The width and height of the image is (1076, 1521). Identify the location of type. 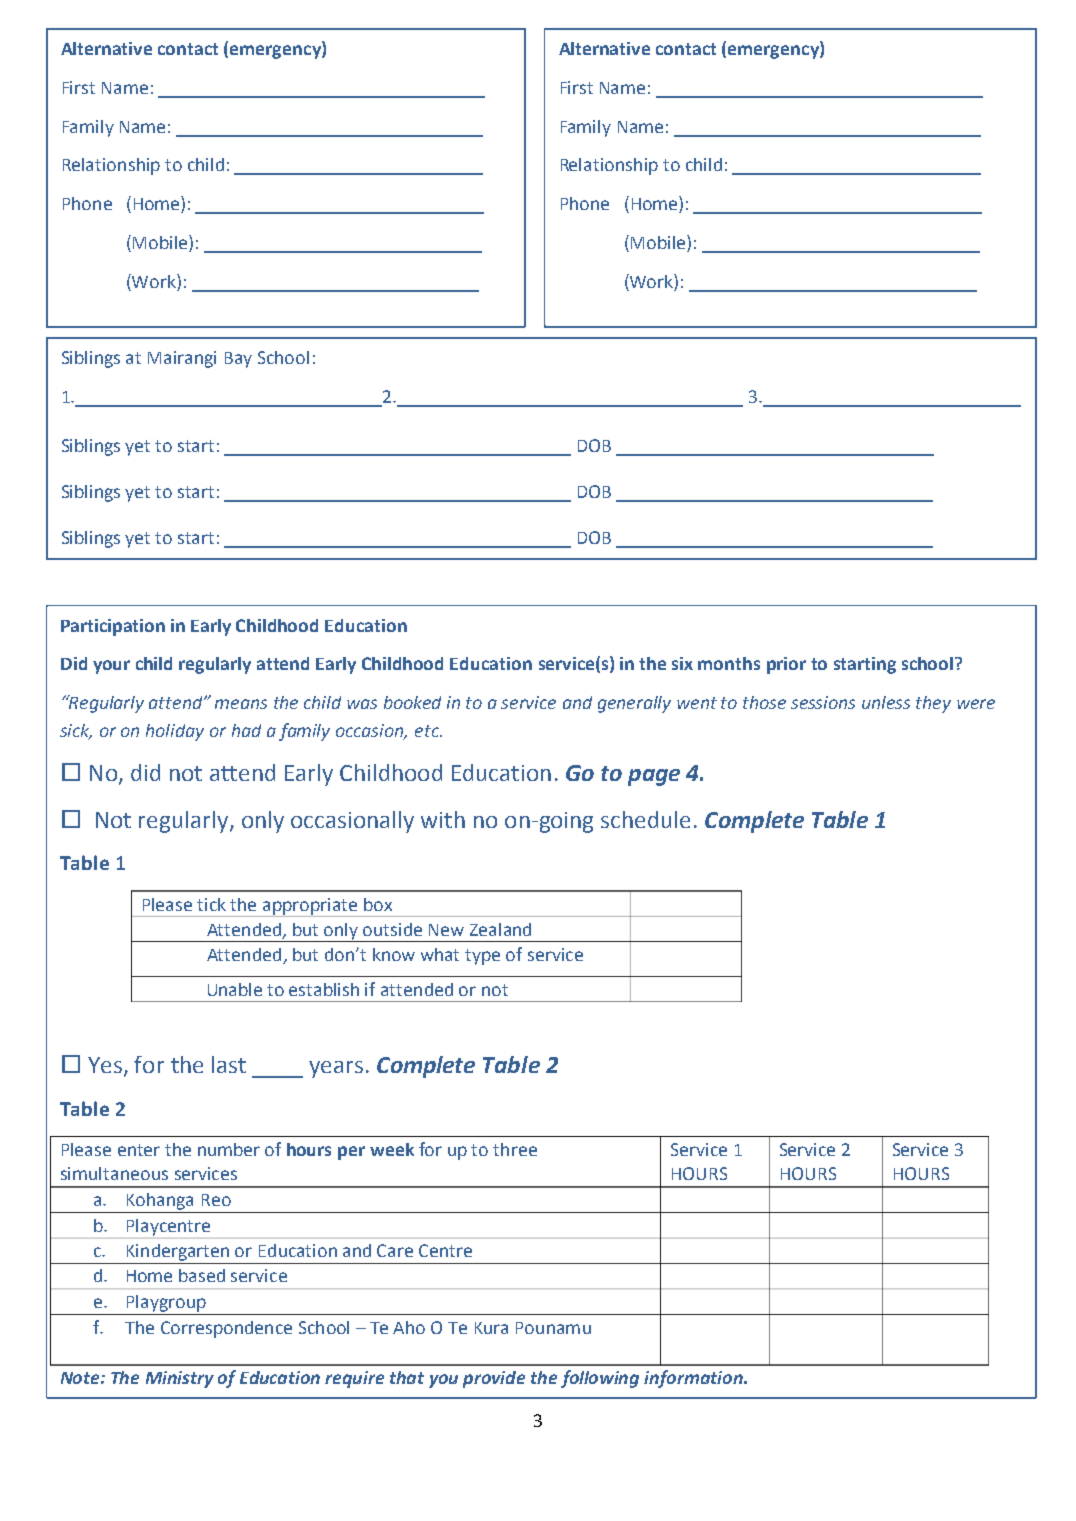
(482, 957).
